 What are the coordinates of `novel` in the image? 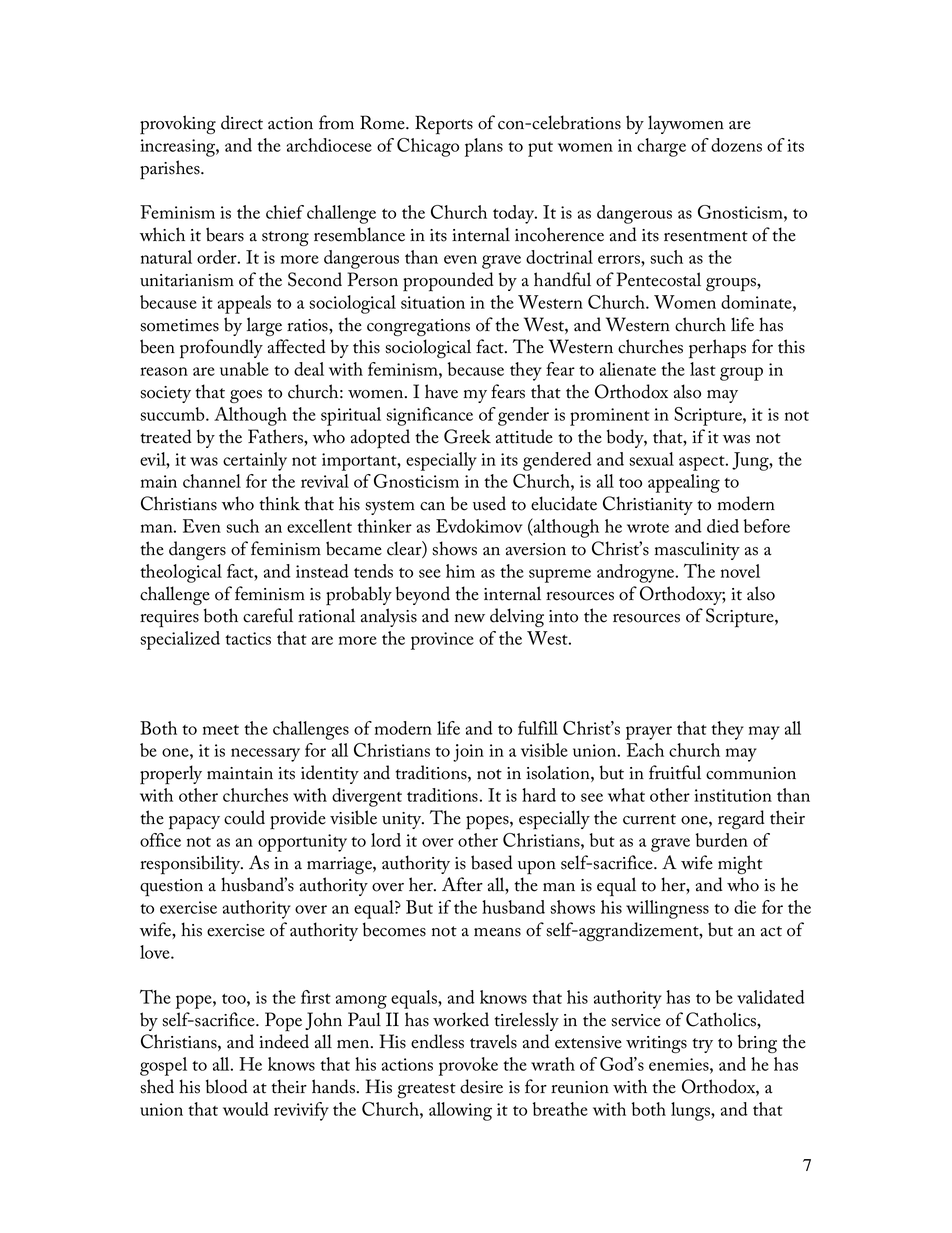 It's located at (740, 571).
